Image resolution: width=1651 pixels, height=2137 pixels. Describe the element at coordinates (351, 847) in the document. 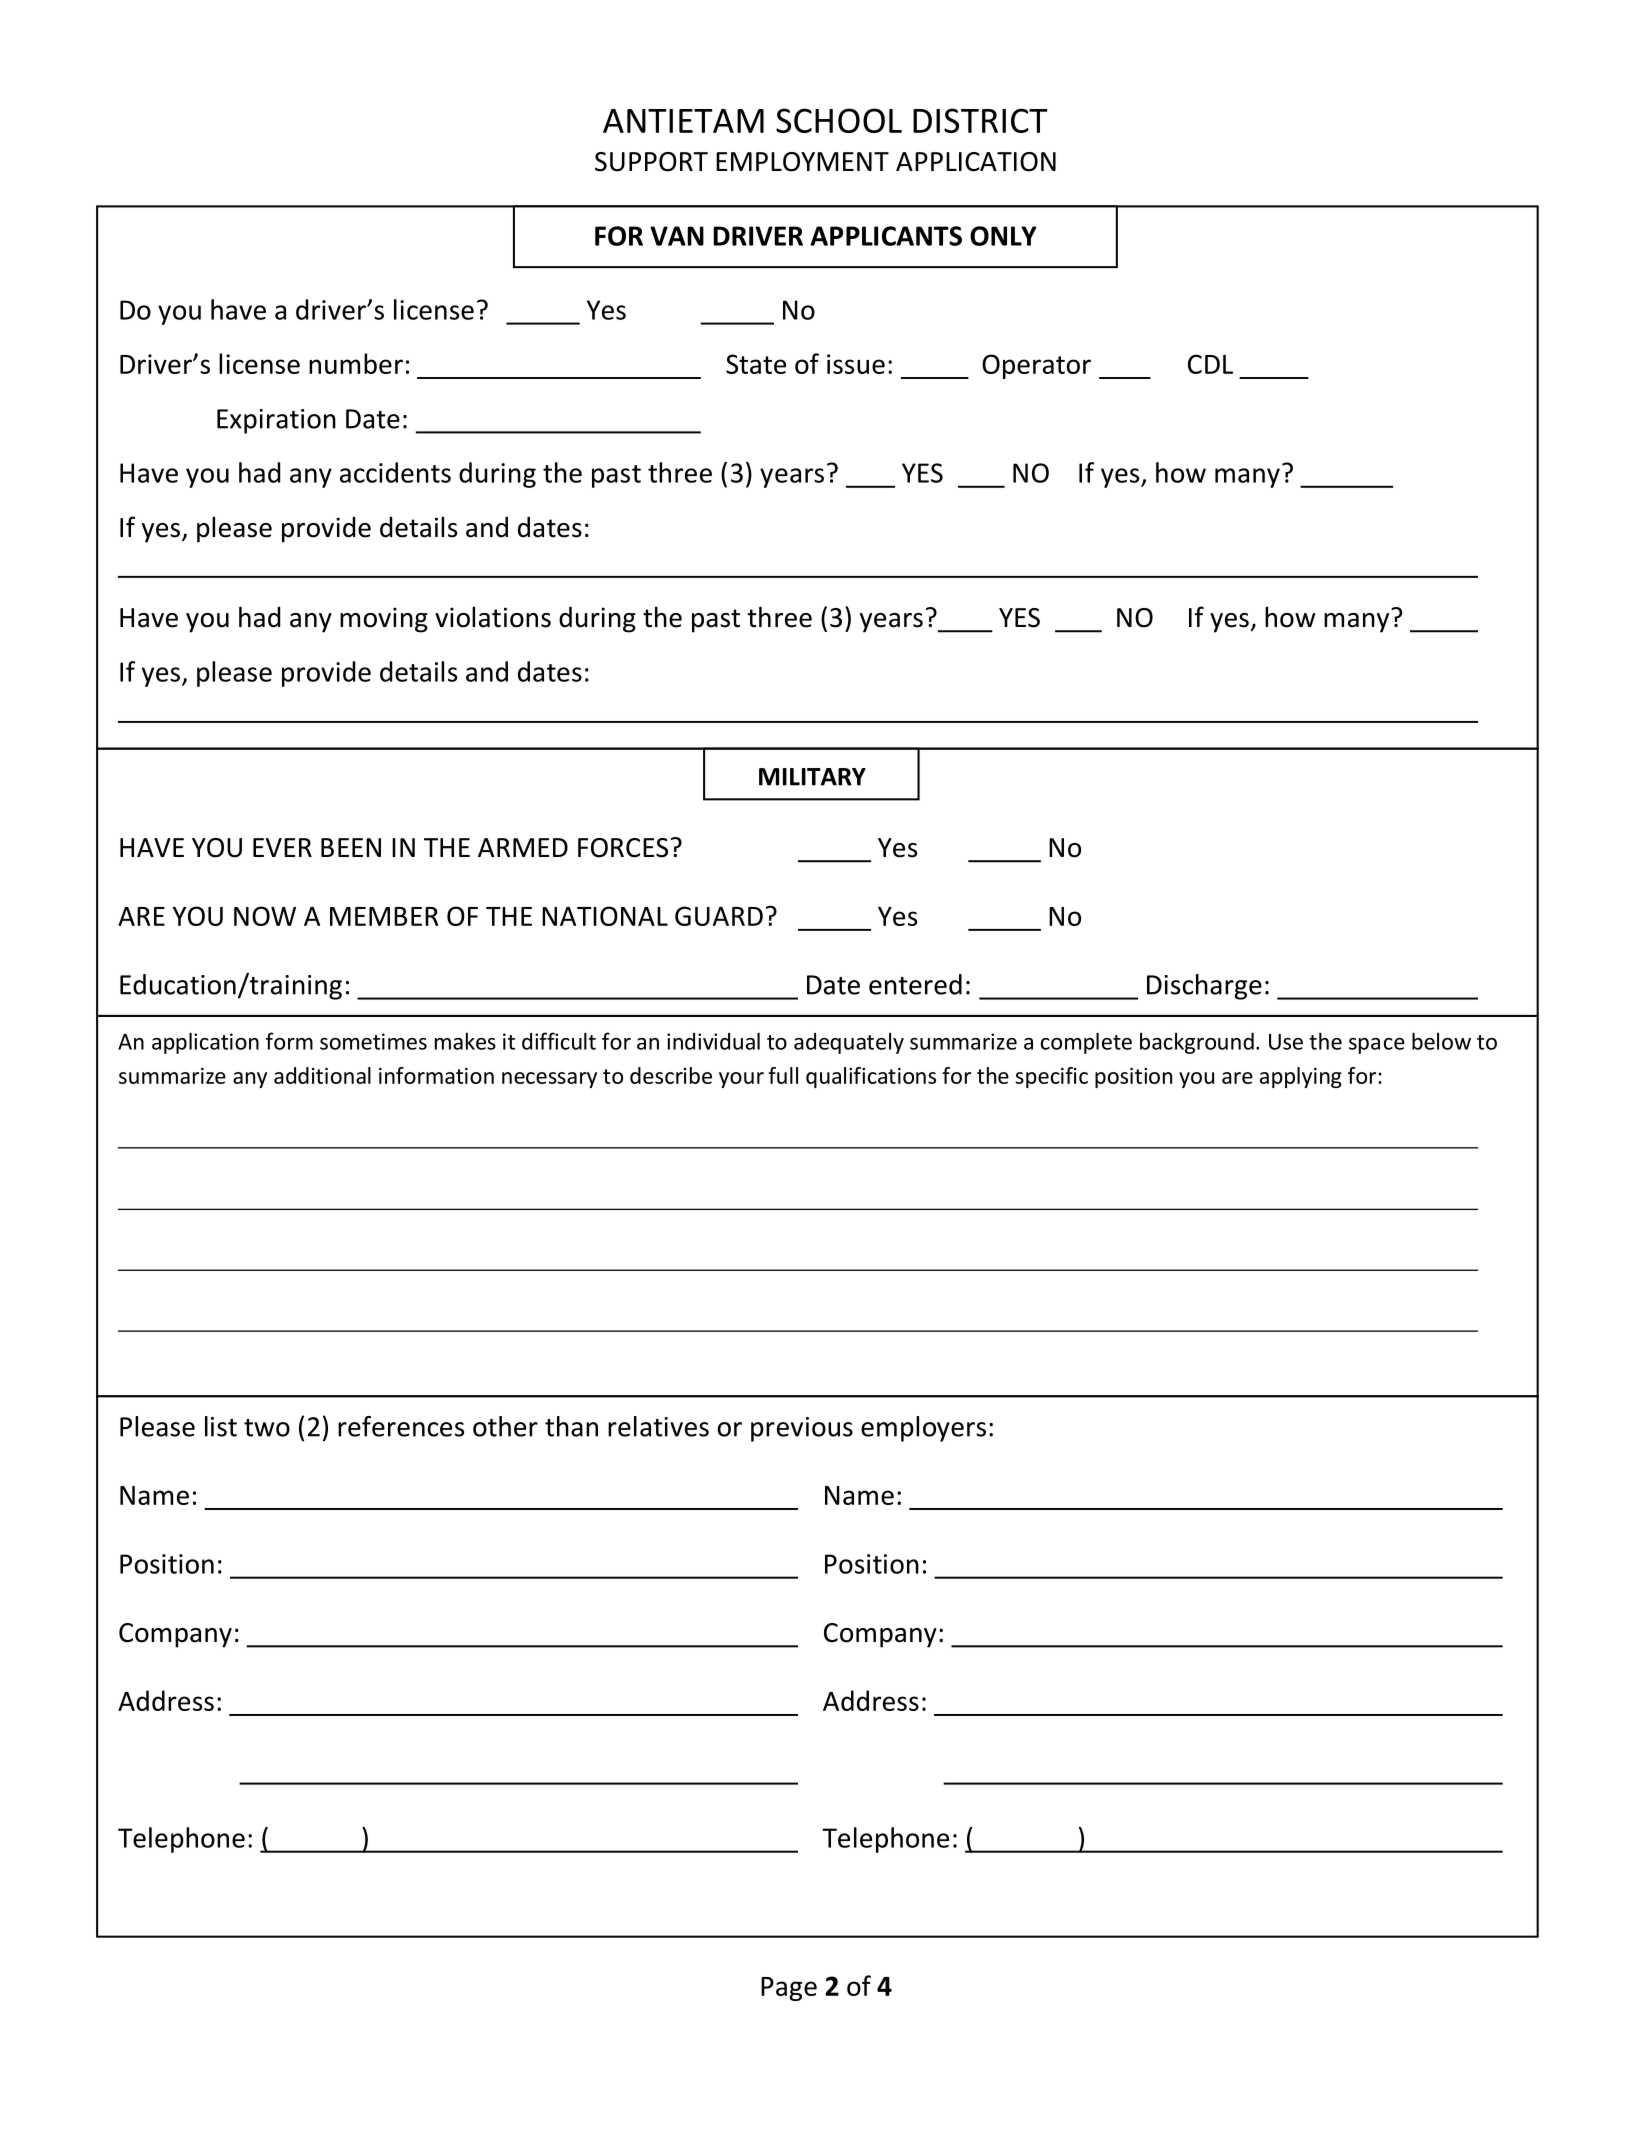

I see `BEEN` at that location.
